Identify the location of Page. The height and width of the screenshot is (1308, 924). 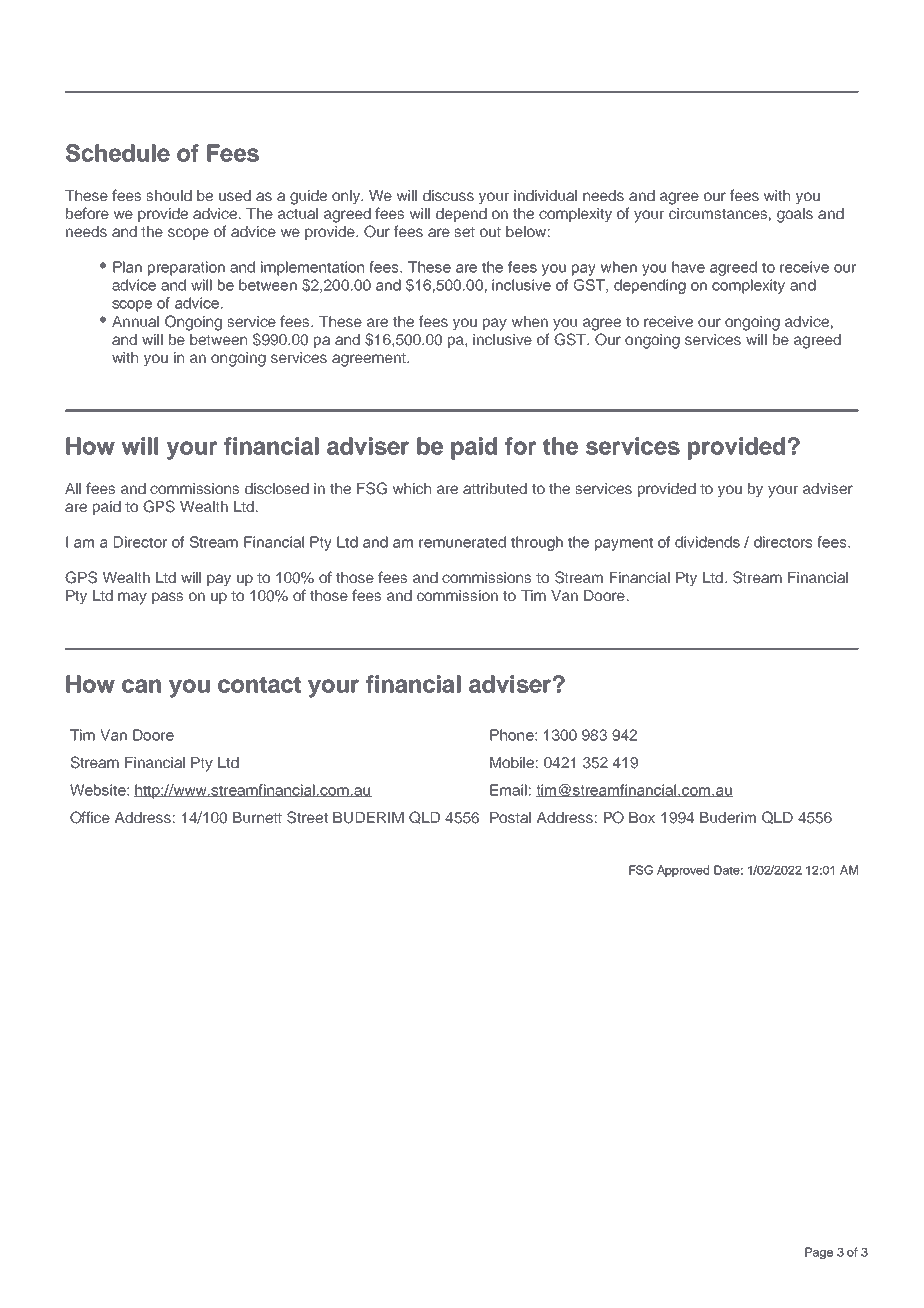
(819, 1253).
